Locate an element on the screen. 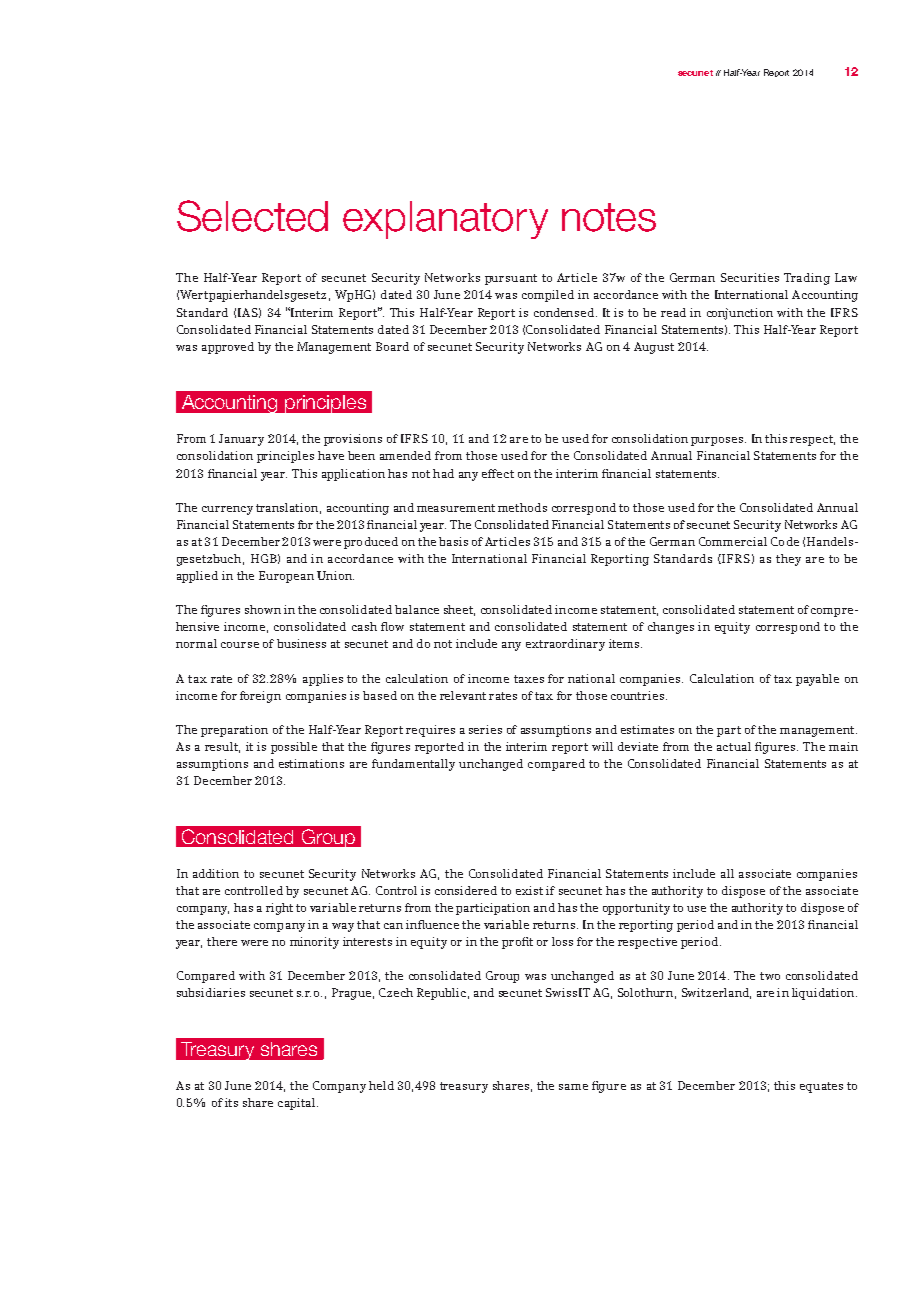  payable is located at coordinates (817, 680).
